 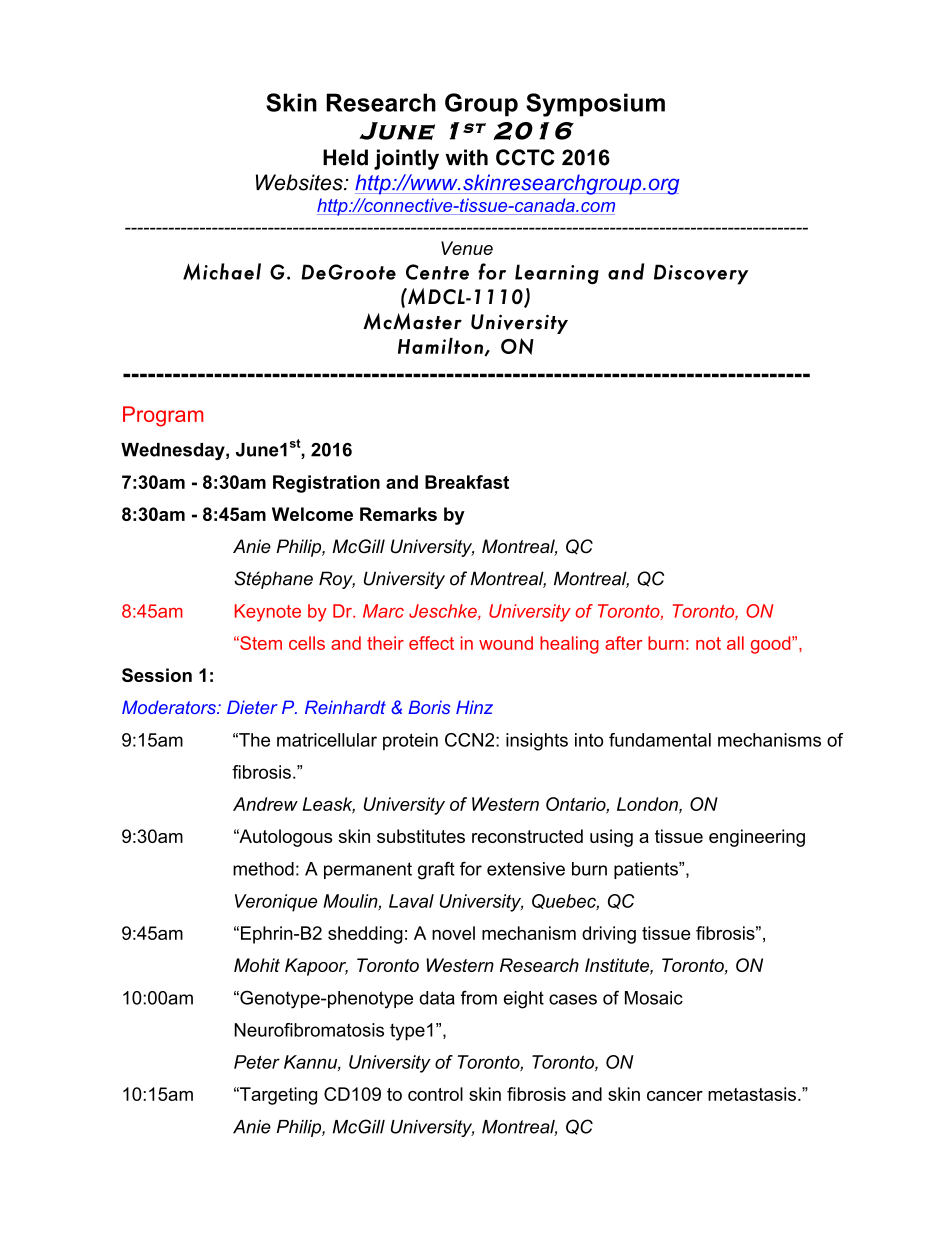 I want to click on Websites, so click(x=300, y=182).
